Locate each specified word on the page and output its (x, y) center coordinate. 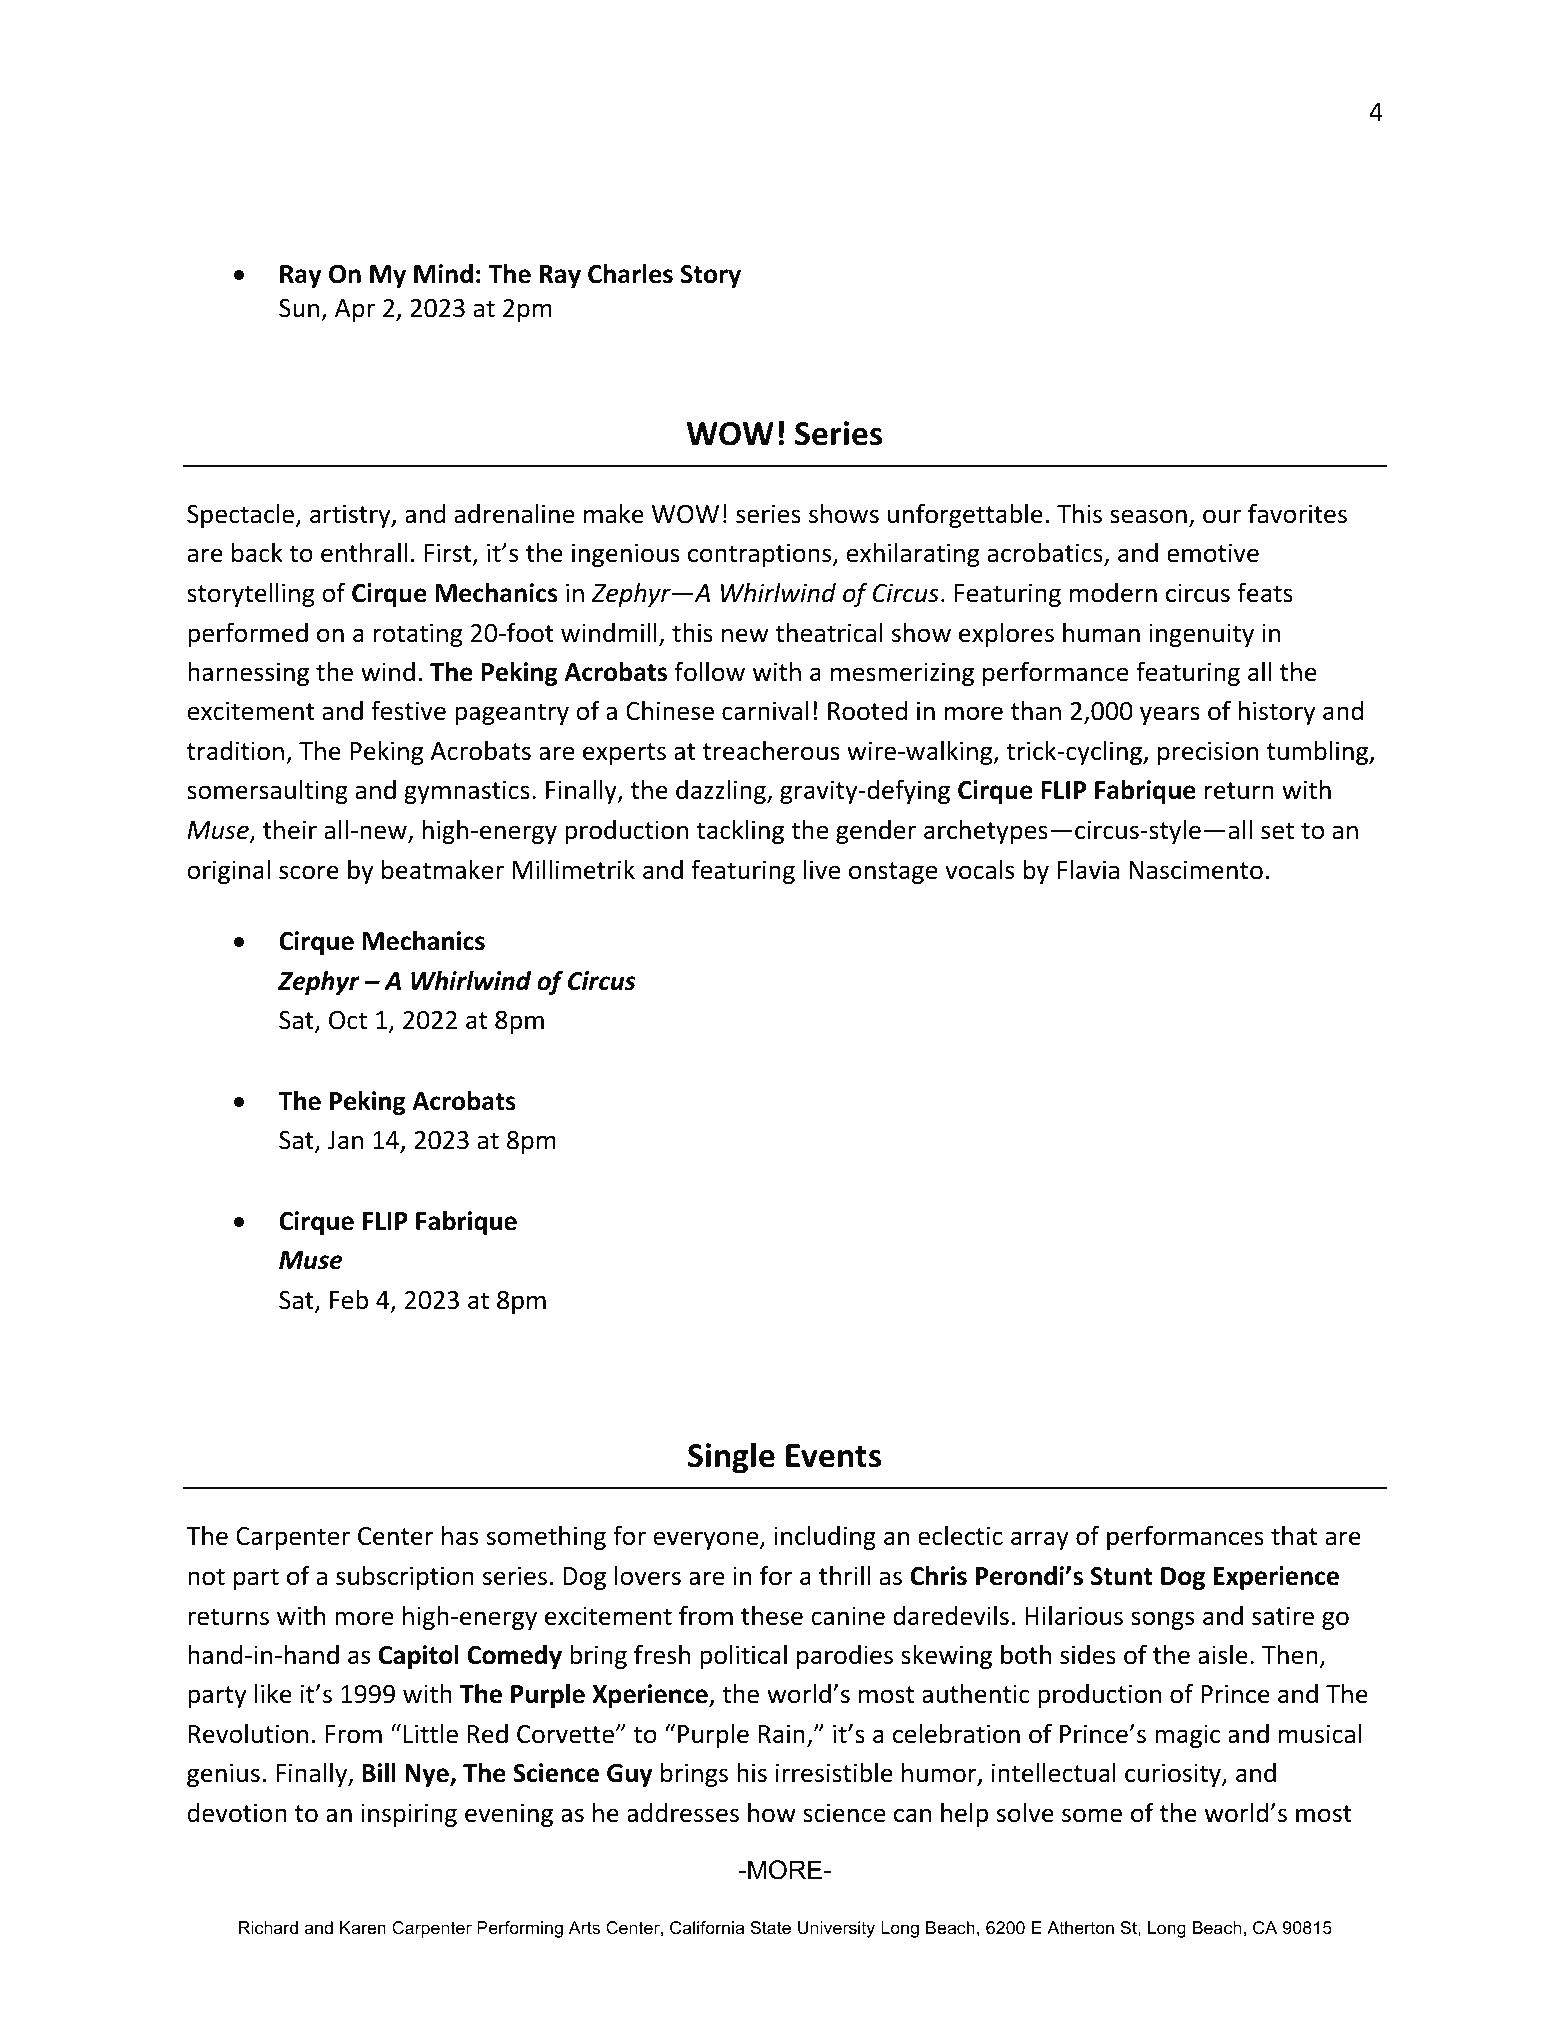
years (1170, 715)
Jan (345, 1140)
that (1294, 1536)
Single (731, 1458)
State (771, 1928)
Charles (630, 274)
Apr (355, 310)
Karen (363, 1927)
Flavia (1088, 870)
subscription (405, 1578)
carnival (765, 711)
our (1222, 516)
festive (408, 710)
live (822, 870)
